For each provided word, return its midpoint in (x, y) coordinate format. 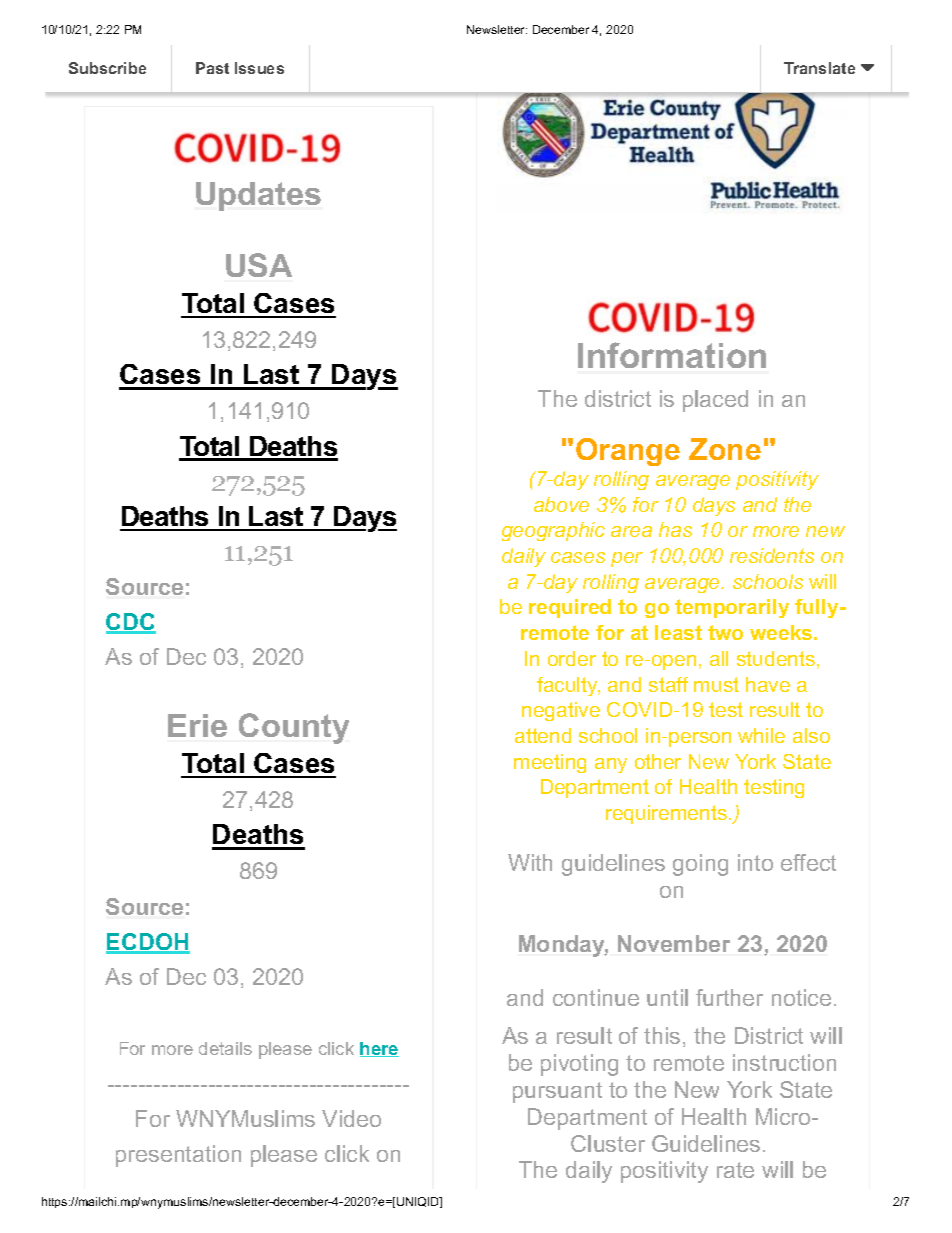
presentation (178, 1156)
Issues (259, 68)
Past (212, 68)
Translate (819, 68)
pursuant (557, 1092)
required (570, 608)
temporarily (732, 608)
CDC (131, 623)
